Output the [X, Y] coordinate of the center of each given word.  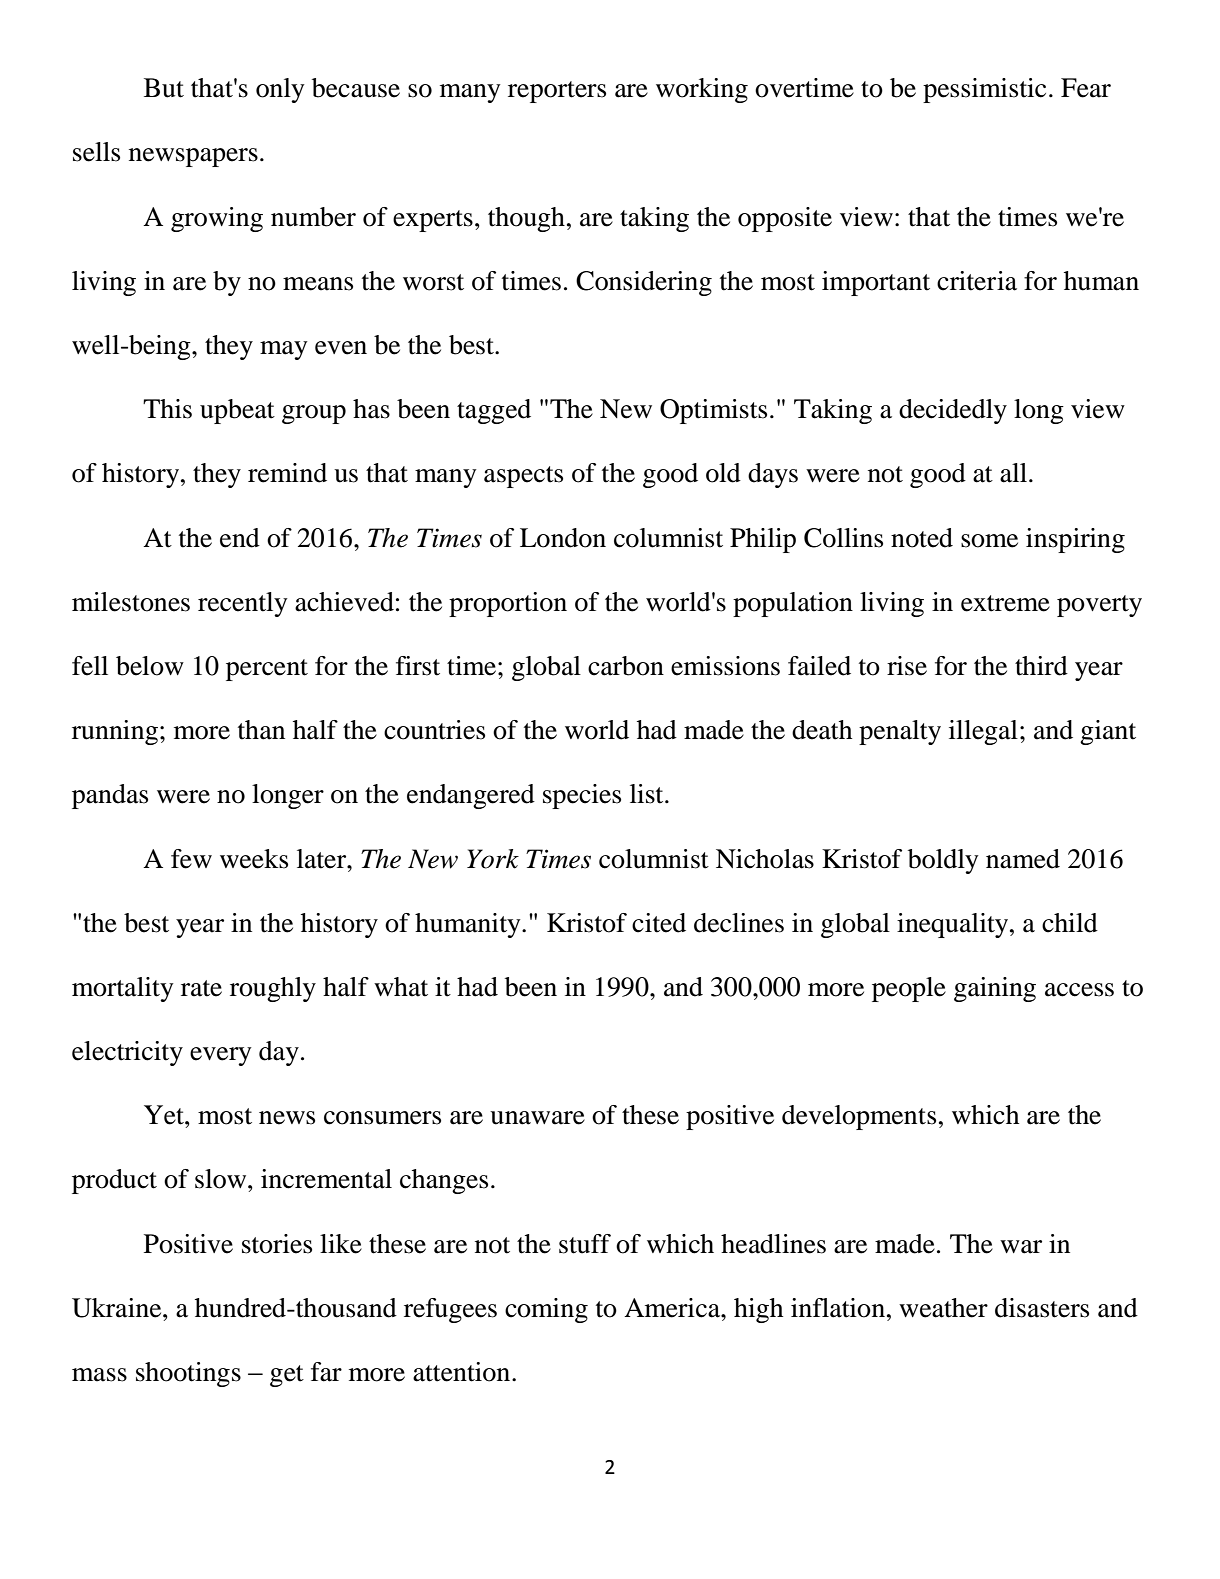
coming [546, 1310]
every [221, 1056]
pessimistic [984, 90]
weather [943, 1308]
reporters [557, 92]
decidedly [953, 411]
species [582, 796]
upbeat [237, 411]
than [261, 730]
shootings [188, 1374]
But [164, 88]
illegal [983, 732]
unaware [537, 1118]
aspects [523, 477]
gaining [995, 989]
